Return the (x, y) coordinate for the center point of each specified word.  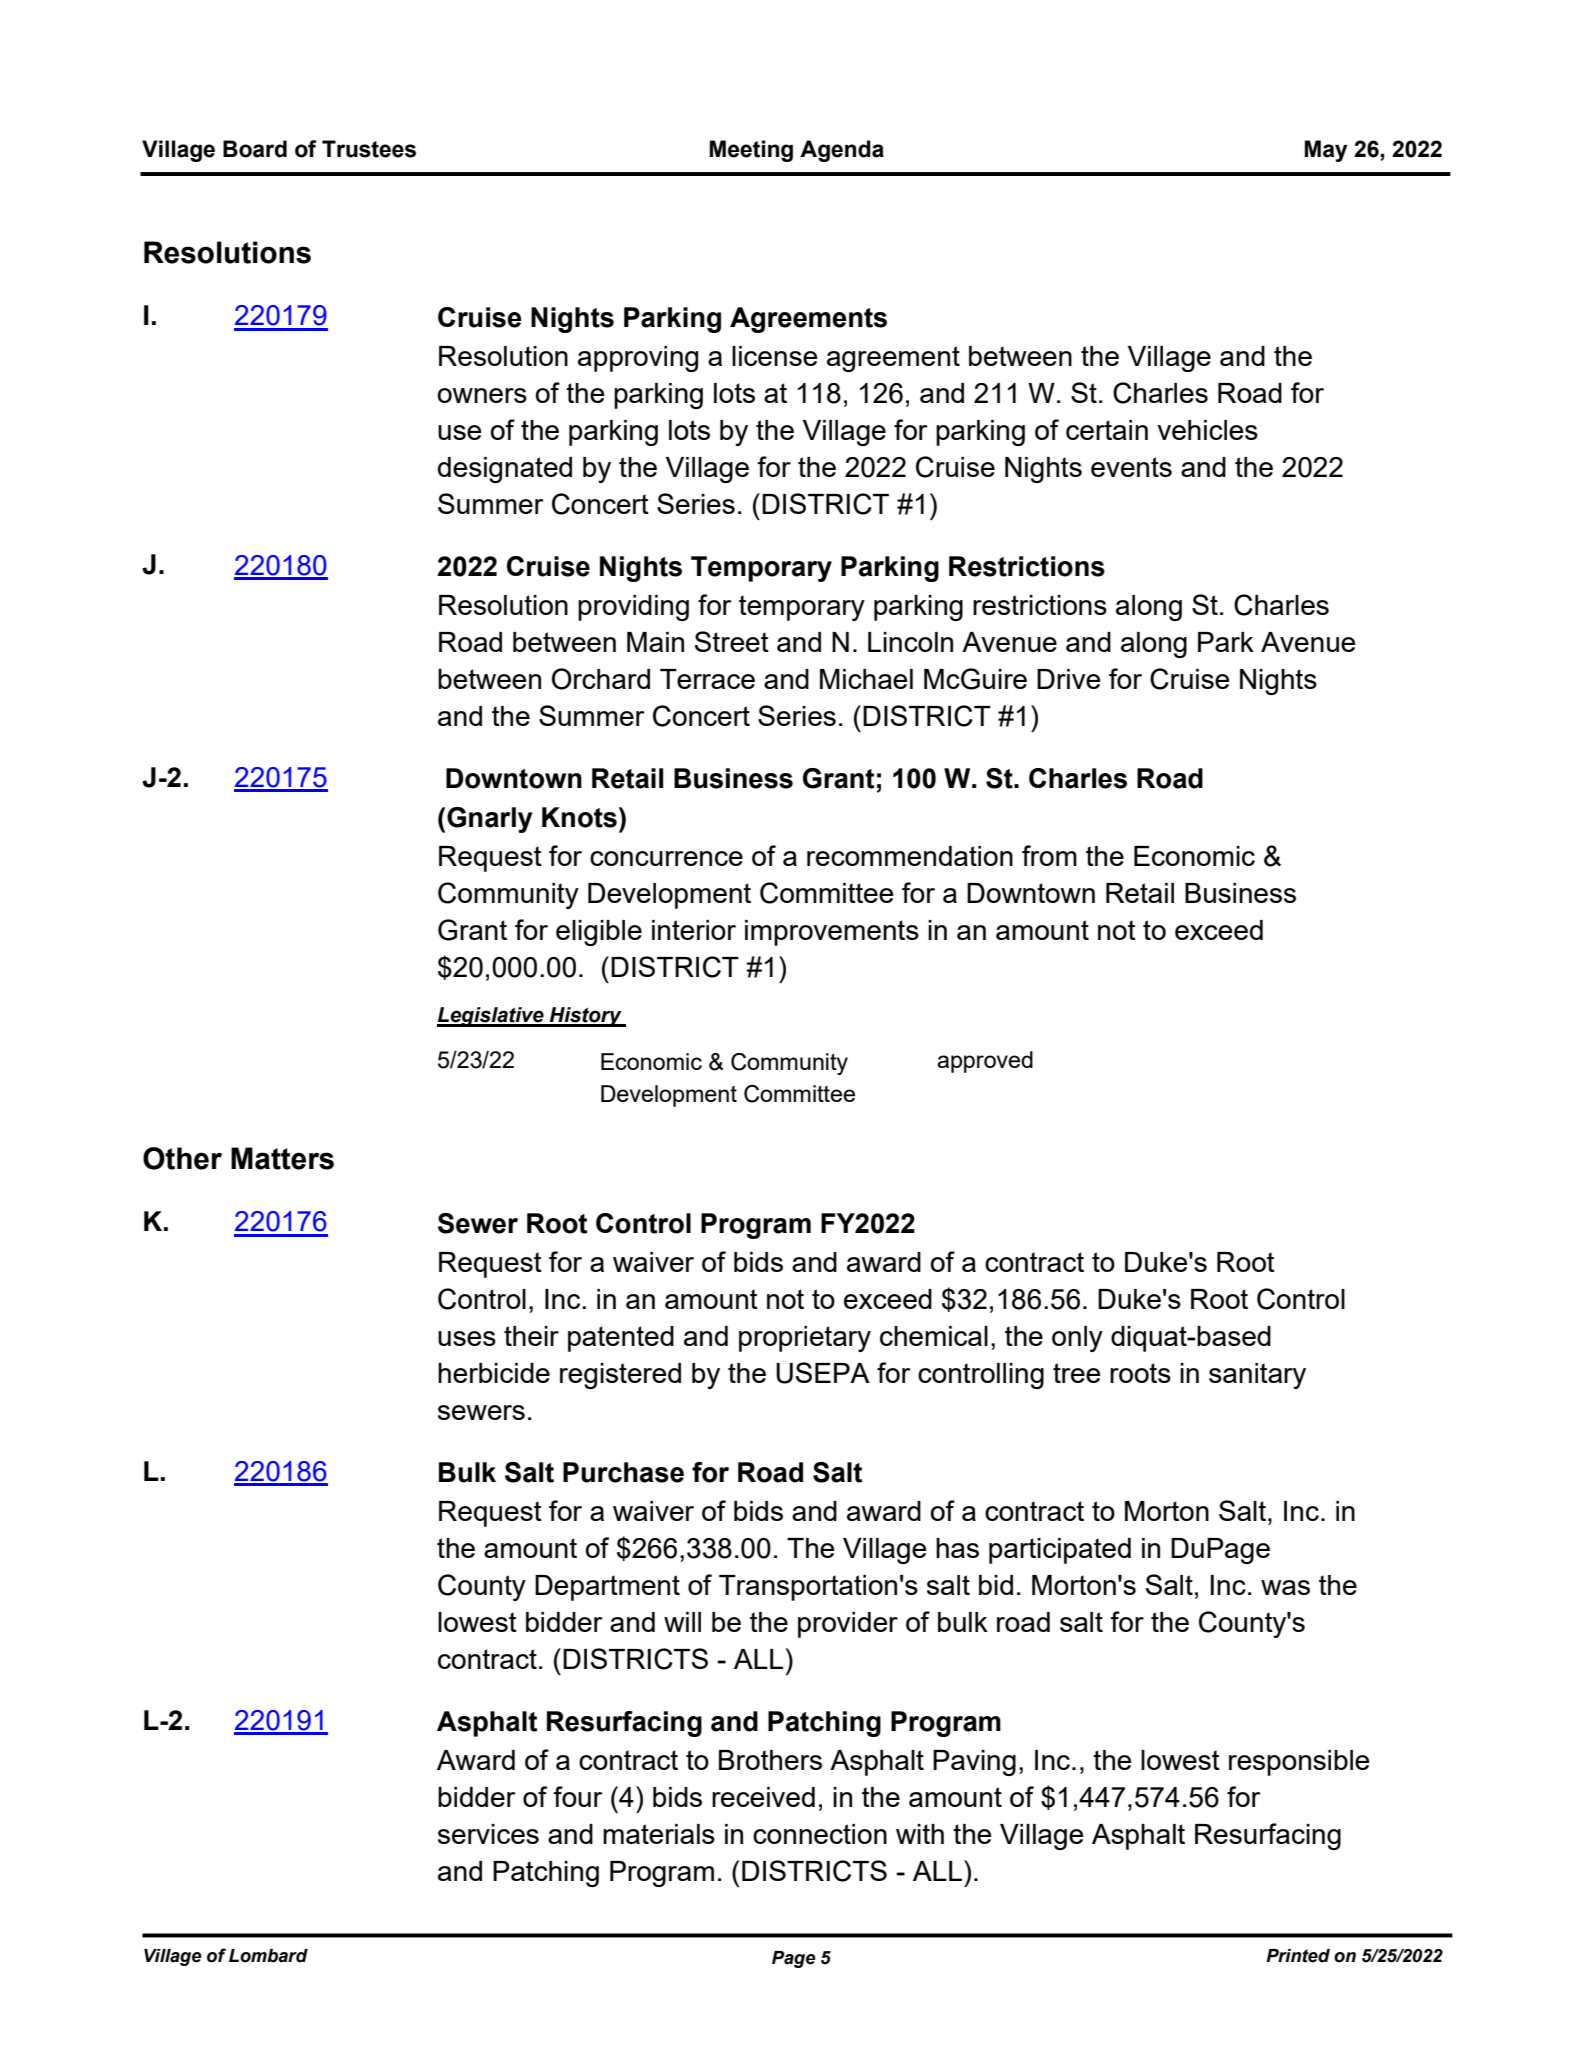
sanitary (1257, 1376)
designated (505, 470)
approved (985, 1062)
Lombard (268, 1956)
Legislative (491, 1017)
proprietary (805, 1339)
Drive (1068, 679)
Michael (866, 679)
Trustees (369, 149)
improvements (832, 933)
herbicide (494, 1373)
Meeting (751, 151)
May (1326, 151)
